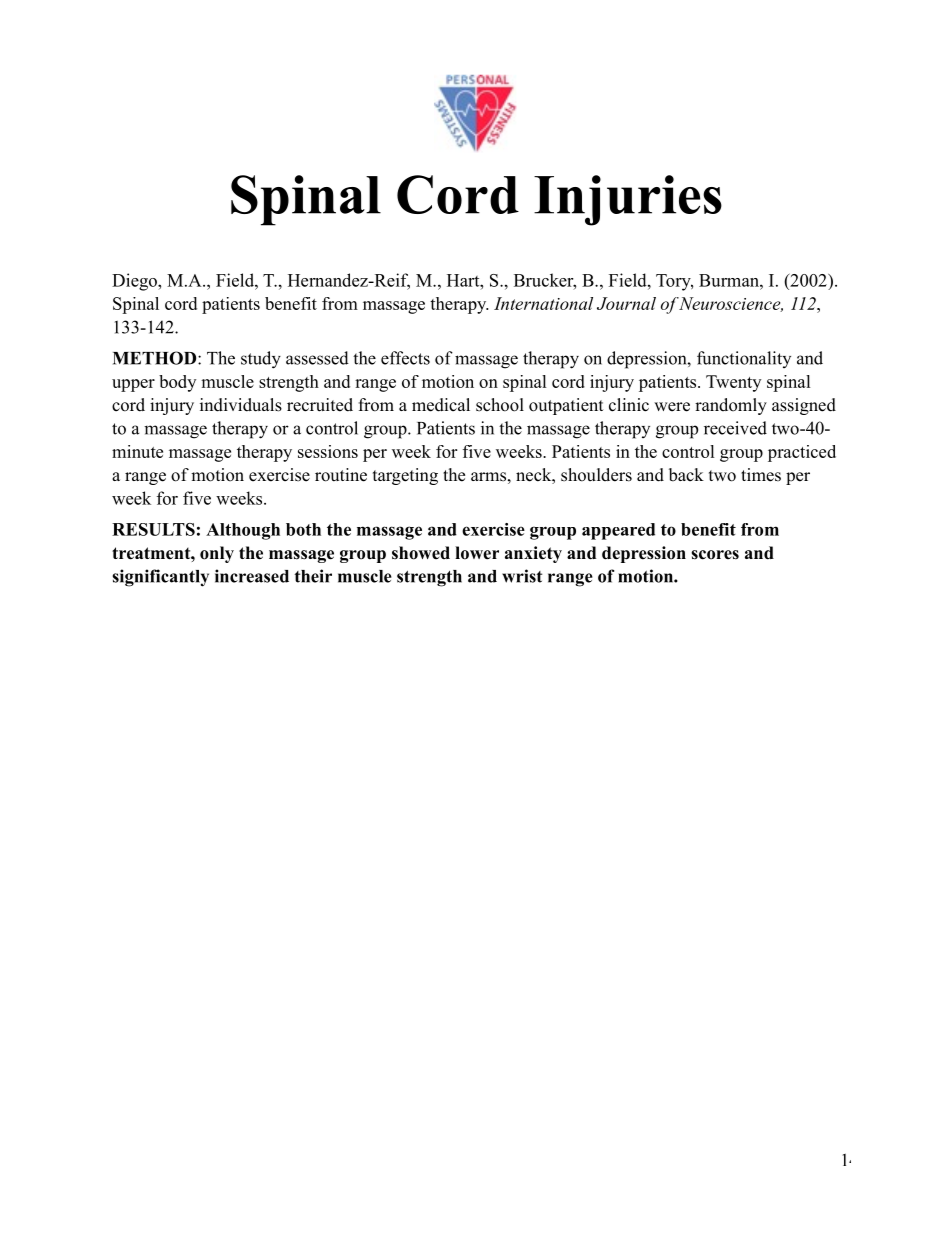  What do you see at coordinates (405, 358) in the screenshot?
I see `effects` at bounding box center [405, 358].
